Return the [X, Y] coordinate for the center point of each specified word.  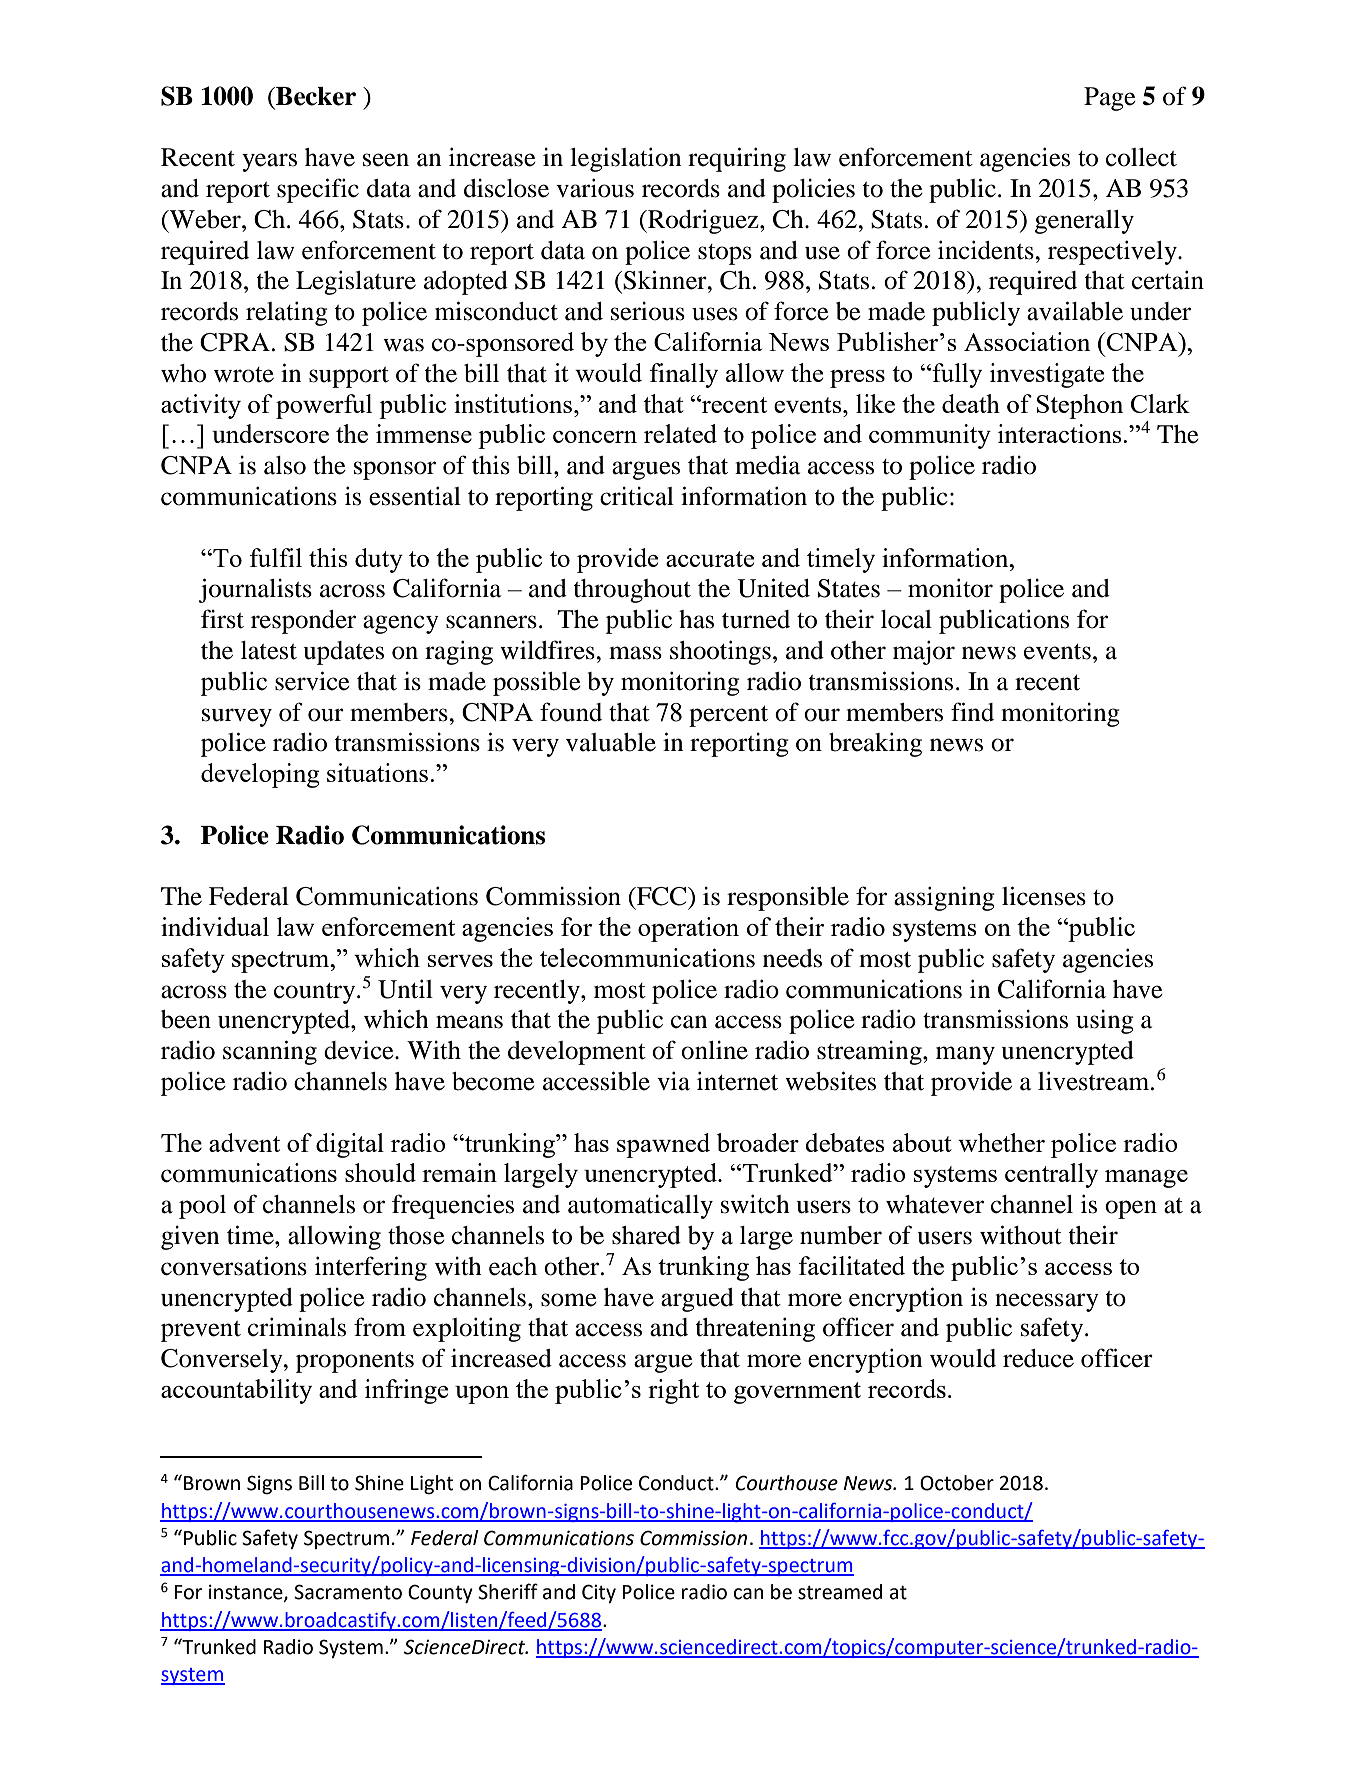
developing [260, 775]
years [269, 162]
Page [1110, 99]
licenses [1044, 896]
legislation [625, 159]
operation [688, 929]
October [957, 1483]
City [599, 1593]
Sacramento [348, 1592]
